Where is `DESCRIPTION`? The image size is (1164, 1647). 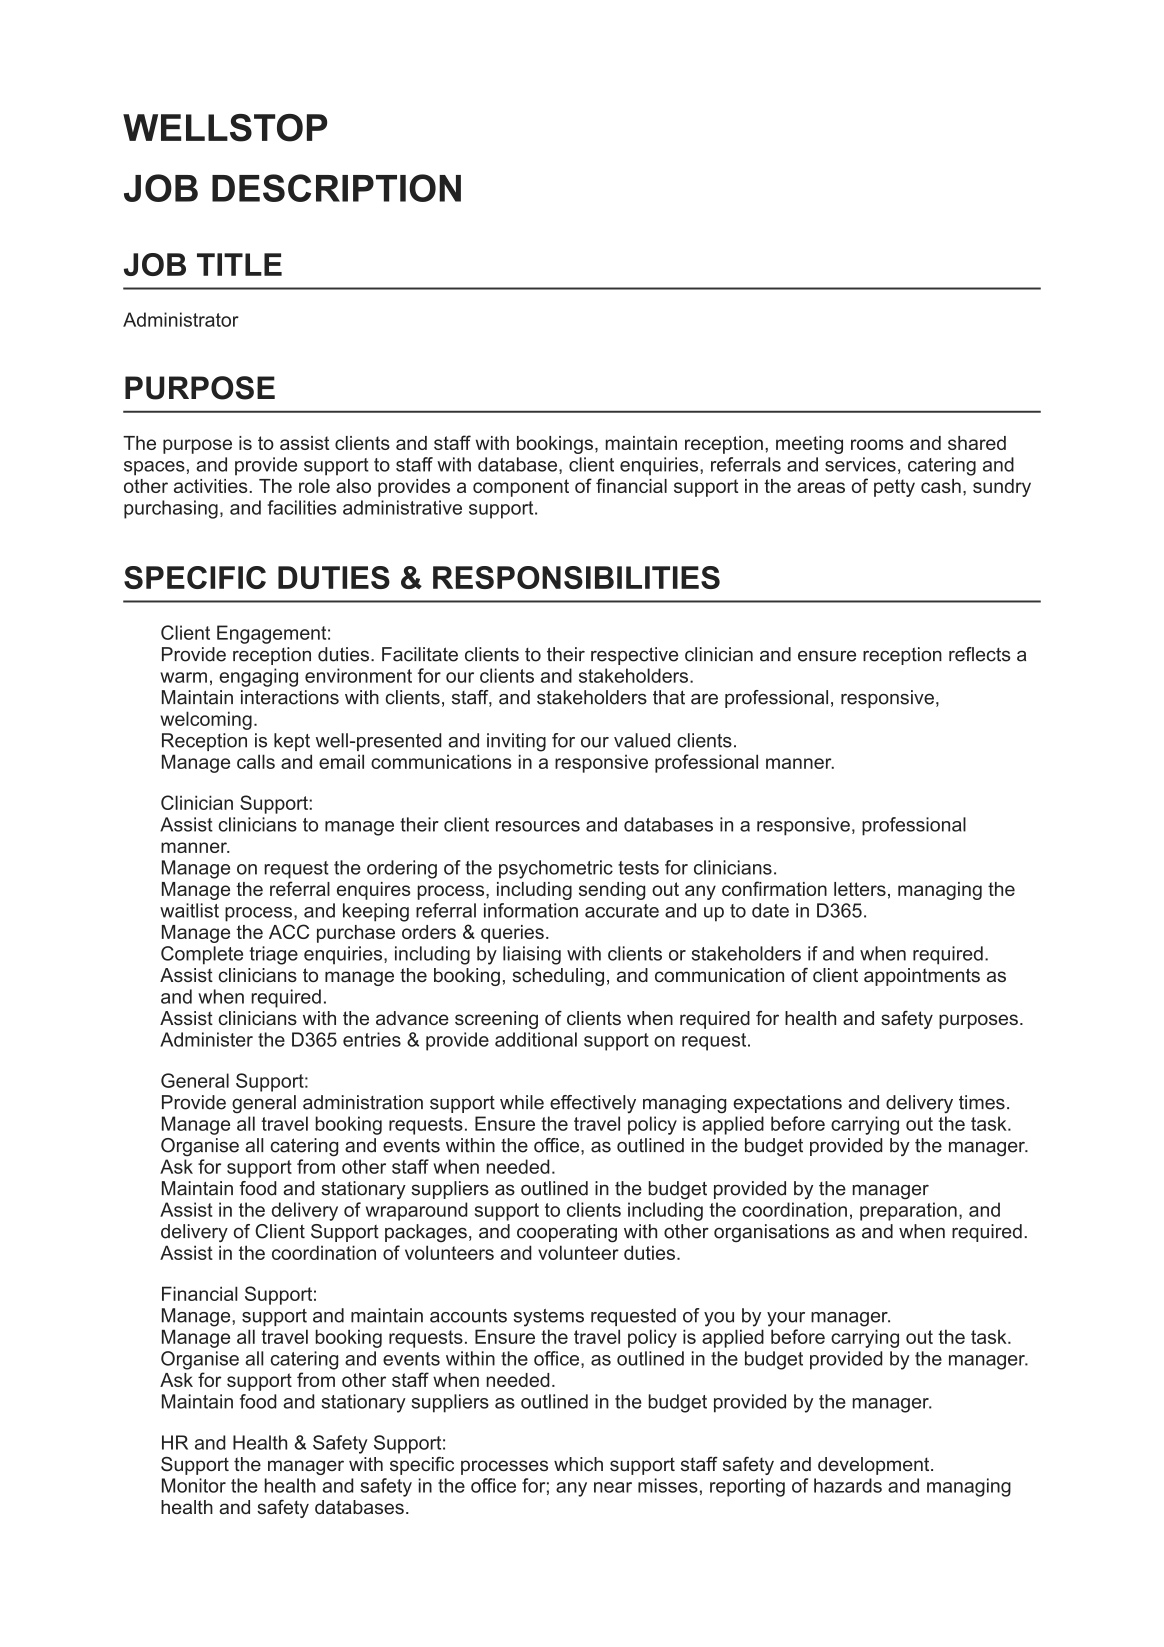
DESCRIPTION is located at coordinates (336, 188).
